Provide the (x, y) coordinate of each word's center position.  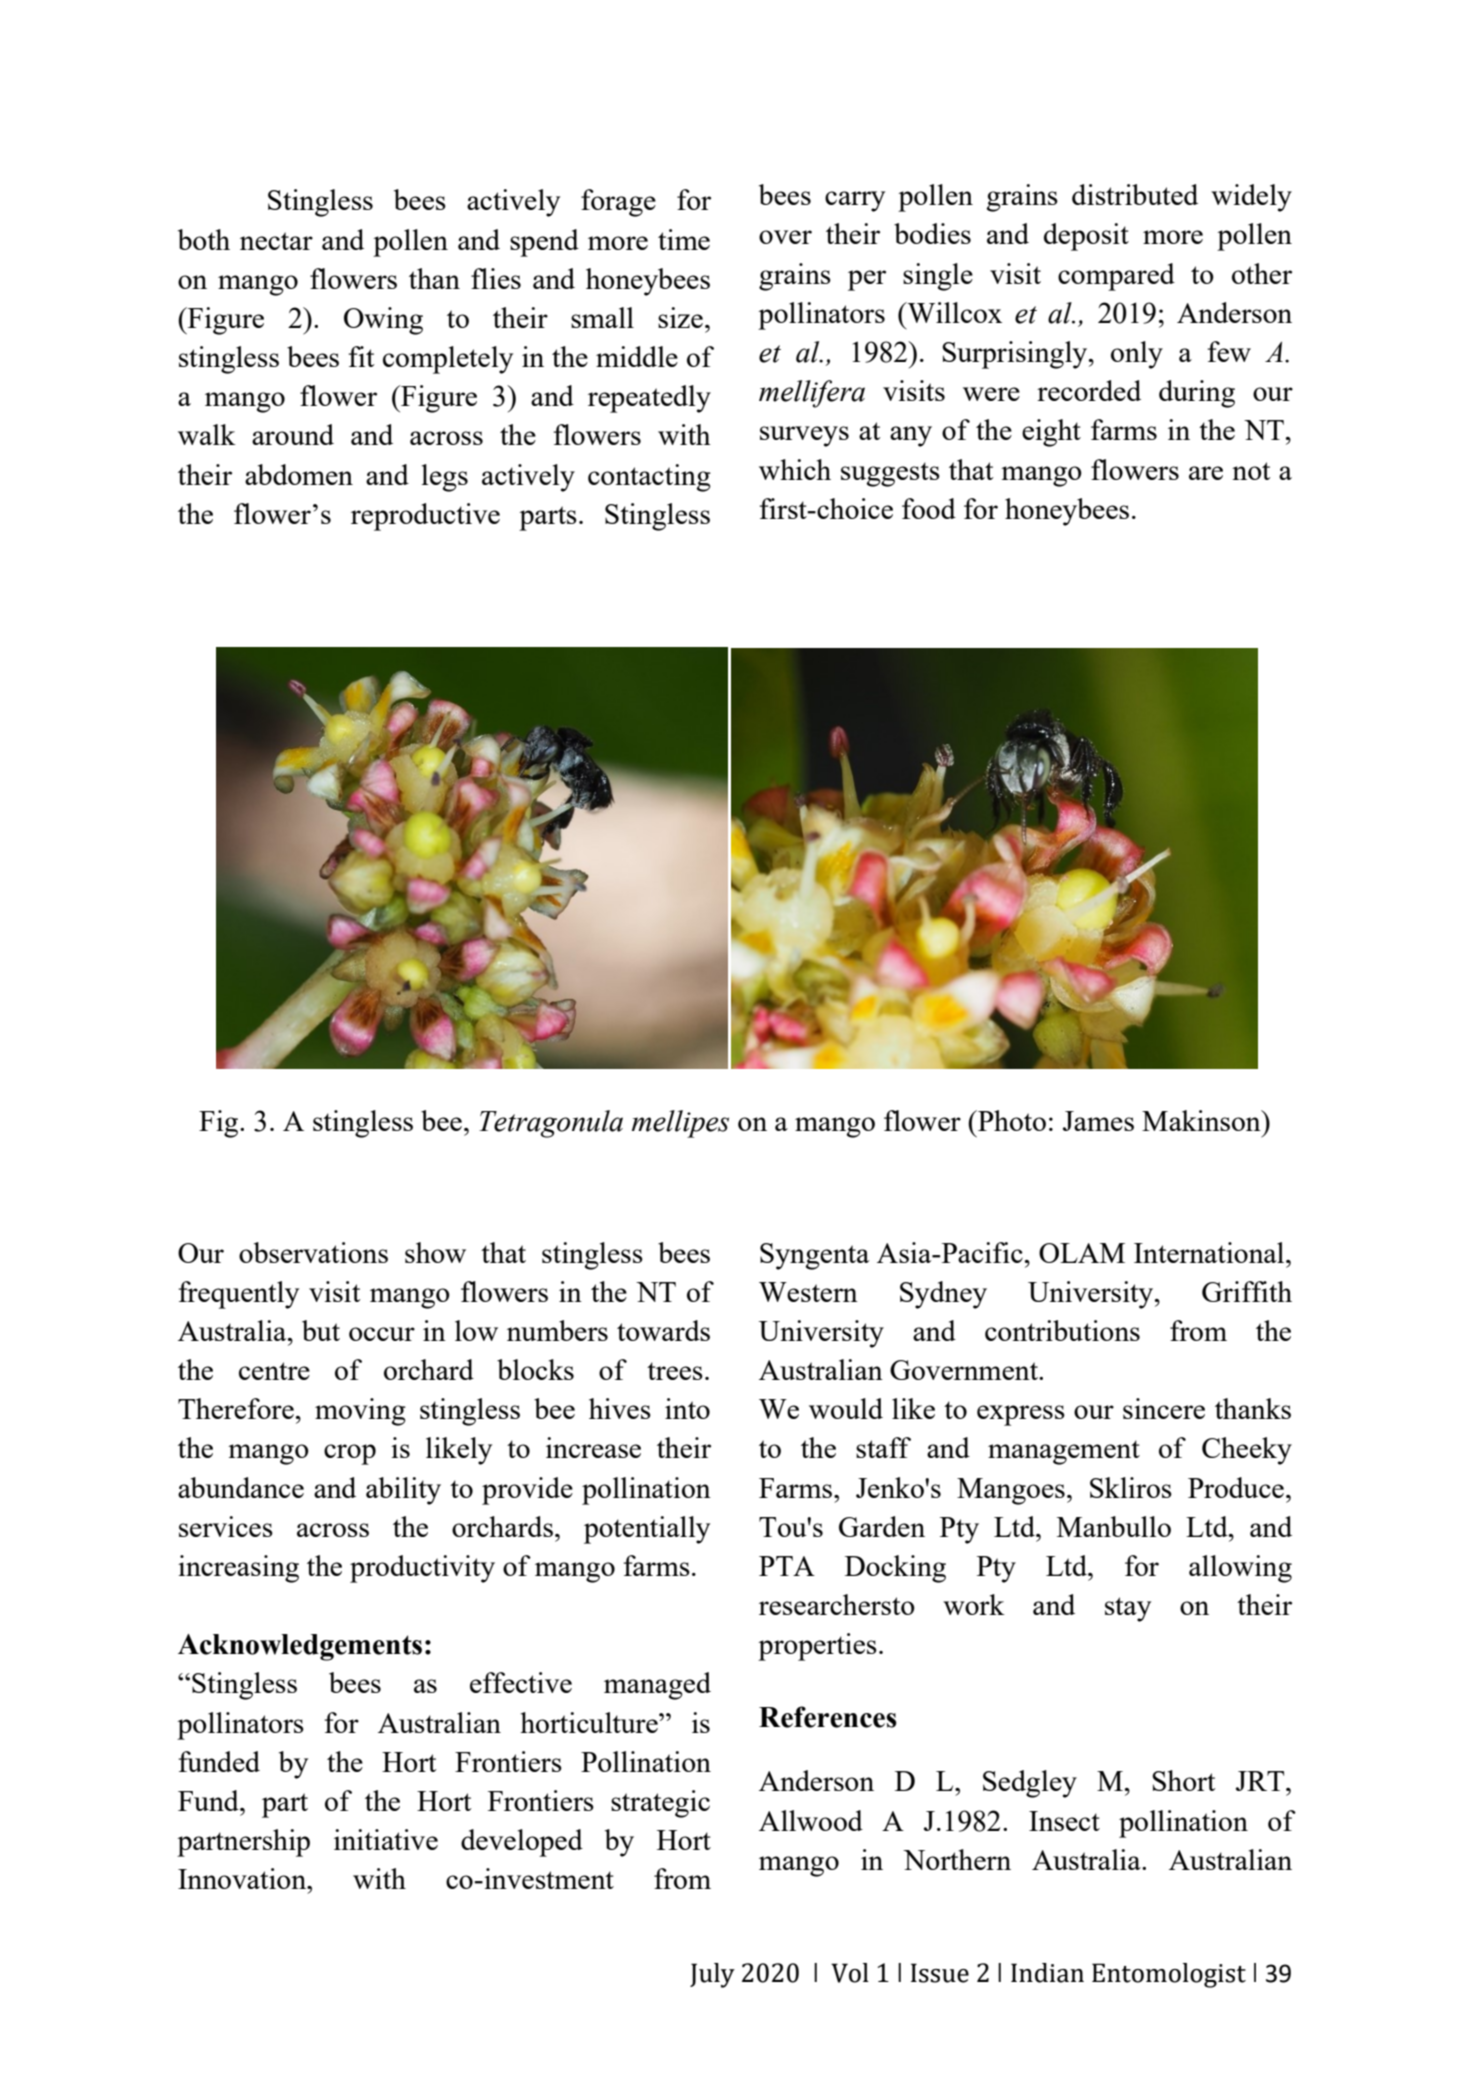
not (1251, 471)
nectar (276, 241)
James (1098, 1121)
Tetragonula (551, 1124)
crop (350, 1454)
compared (1116, 277)
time (684, 239)
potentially (647, 1530)
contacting (649, 478)
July (712, 1975)
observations (313, 1252)
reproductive (425, 517)
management (1064, 1452)
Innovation (243, 1878)
